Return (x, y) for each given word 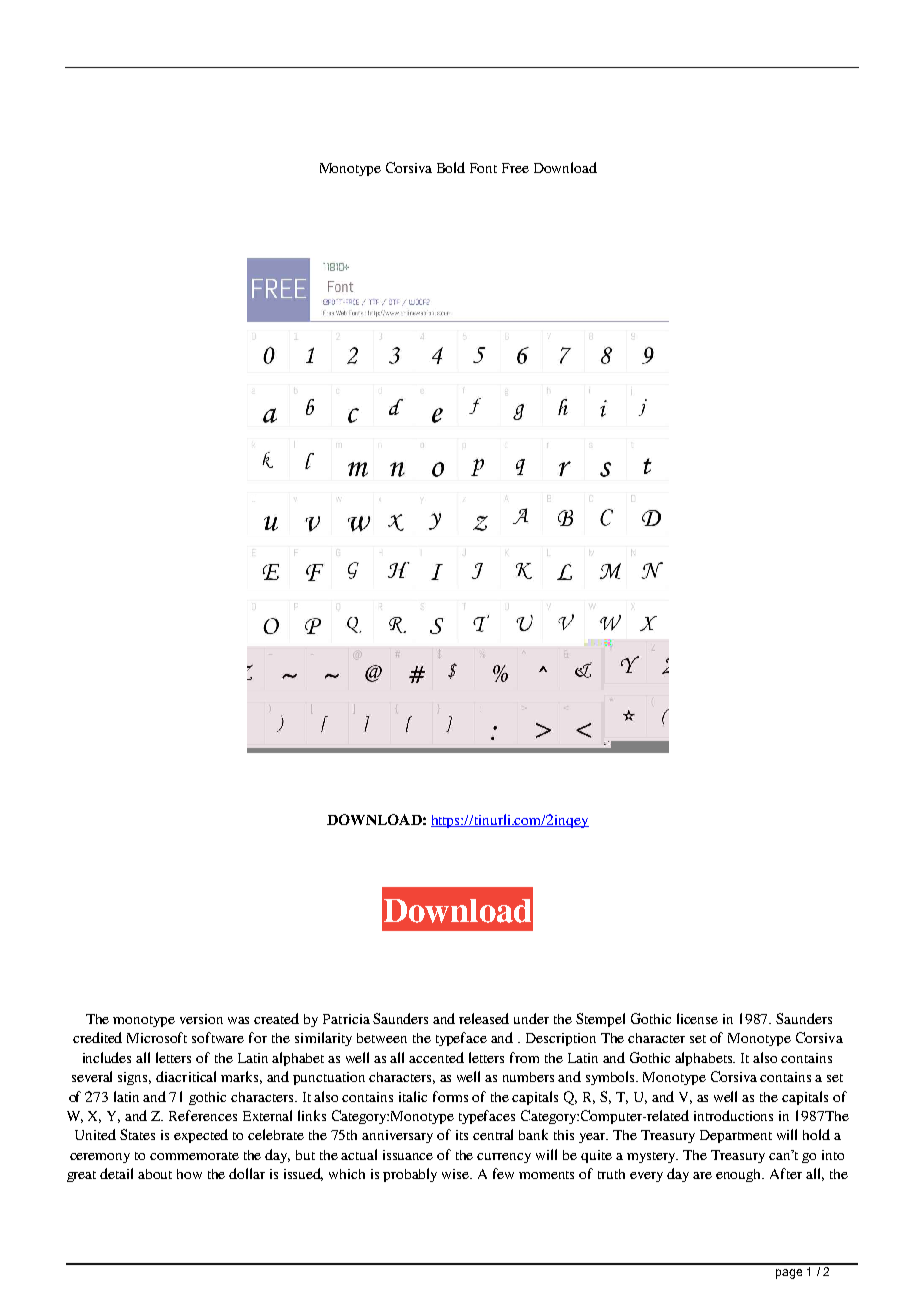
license (697, 1018)
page (789, 1274)
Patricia (346, 1019)
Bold (451, 167)
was (238, 1020)
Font (483, 168)
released (484, 1018)
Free (515, 168)
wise (457, 1174)
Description (561, 1039)
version (201, 1019)
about (155, 1174)
